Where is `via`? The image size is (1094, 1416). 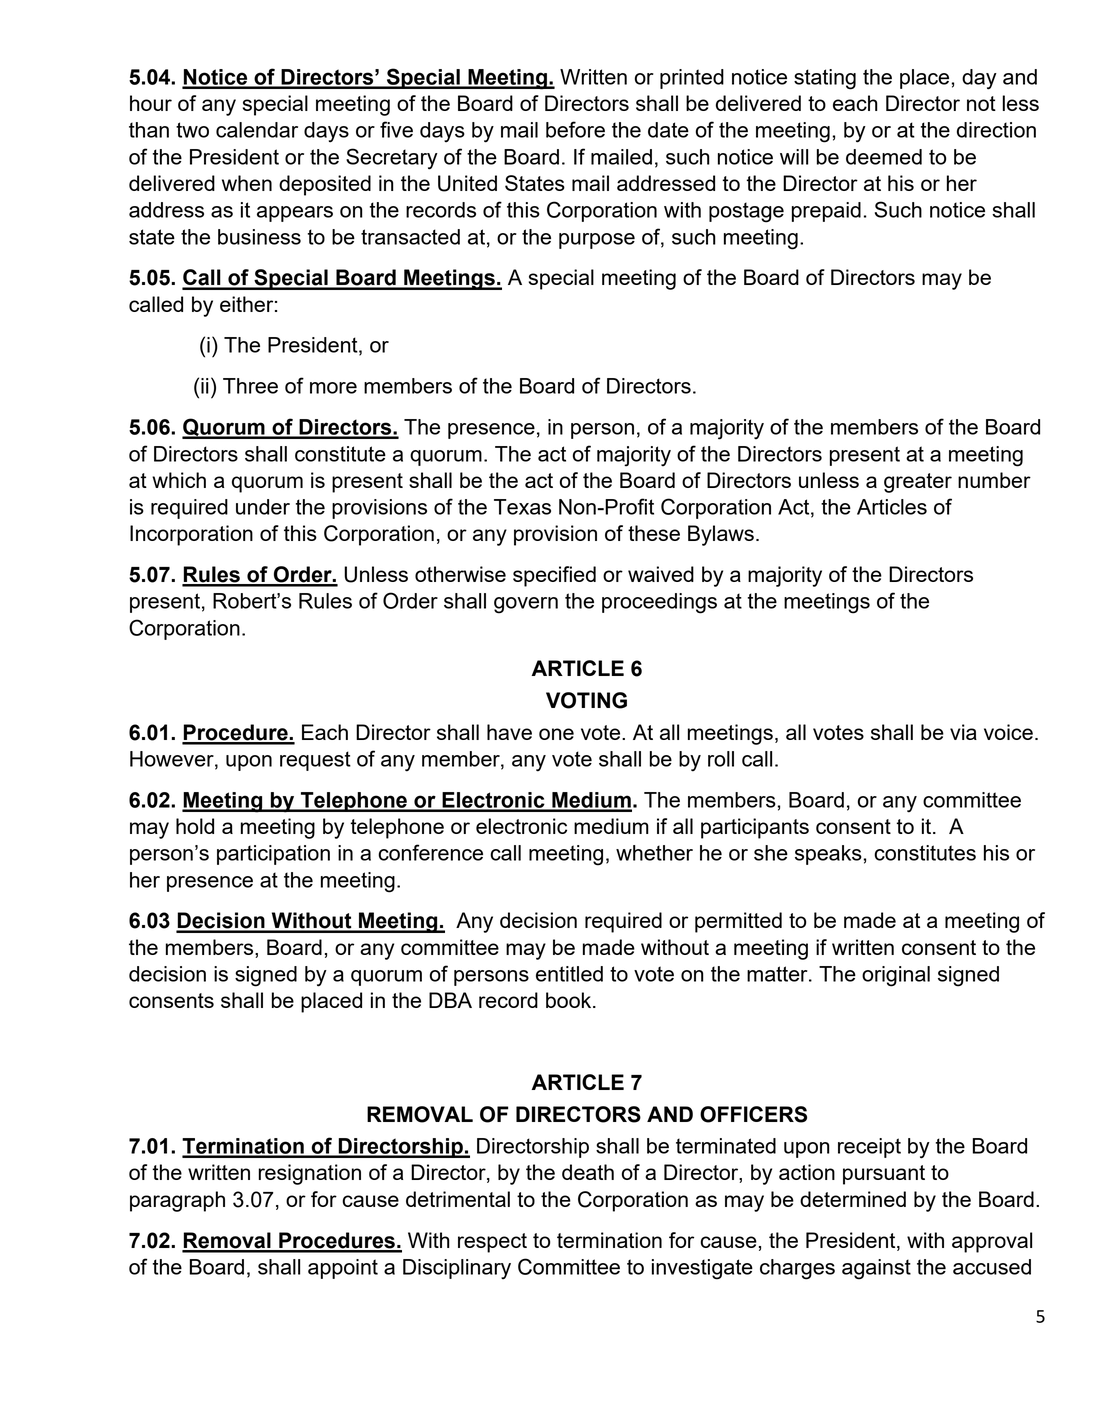
via is located at coordinates (963, 732).
